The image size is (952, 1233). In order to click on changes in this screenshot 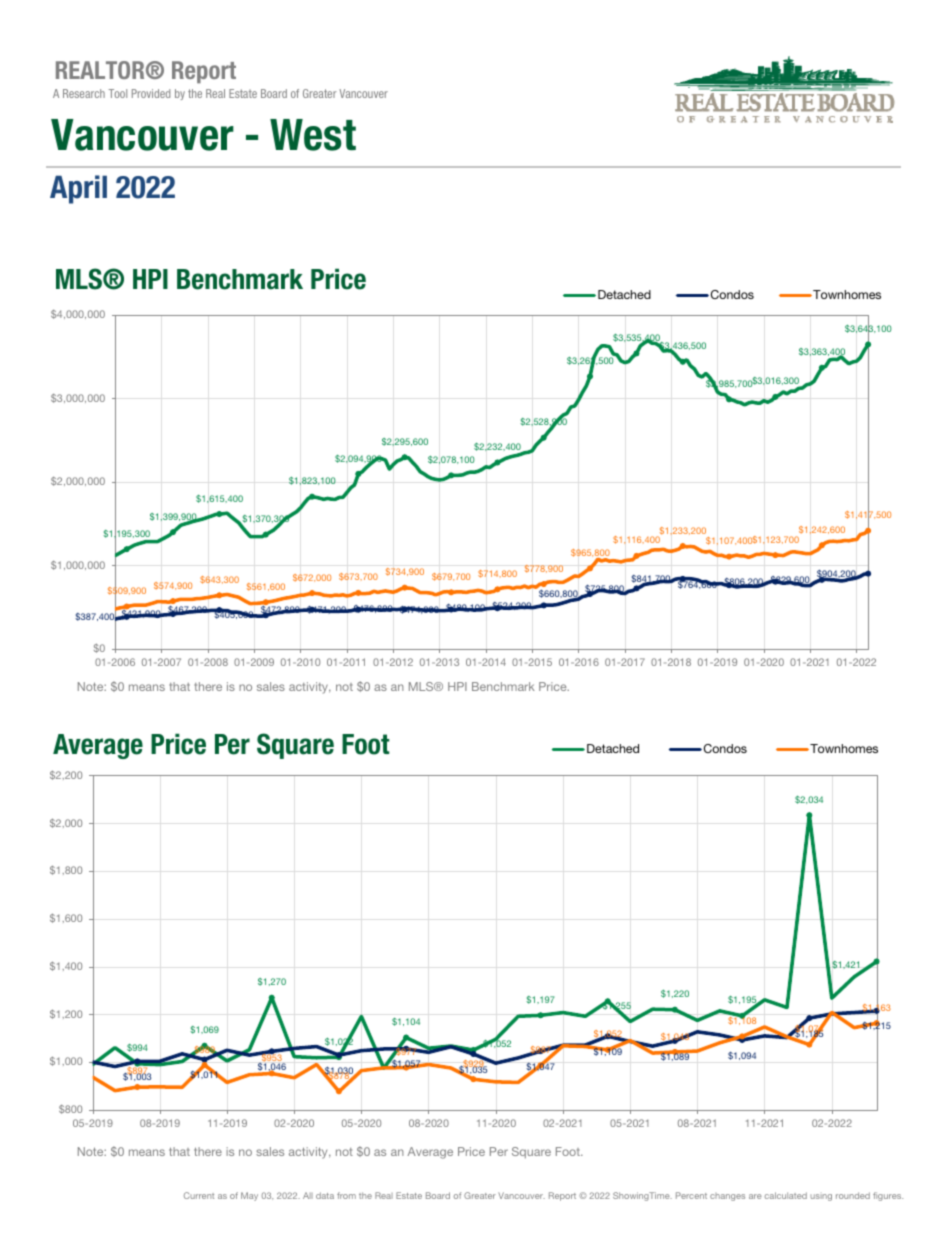, I will do `click(727, 1197)`.
